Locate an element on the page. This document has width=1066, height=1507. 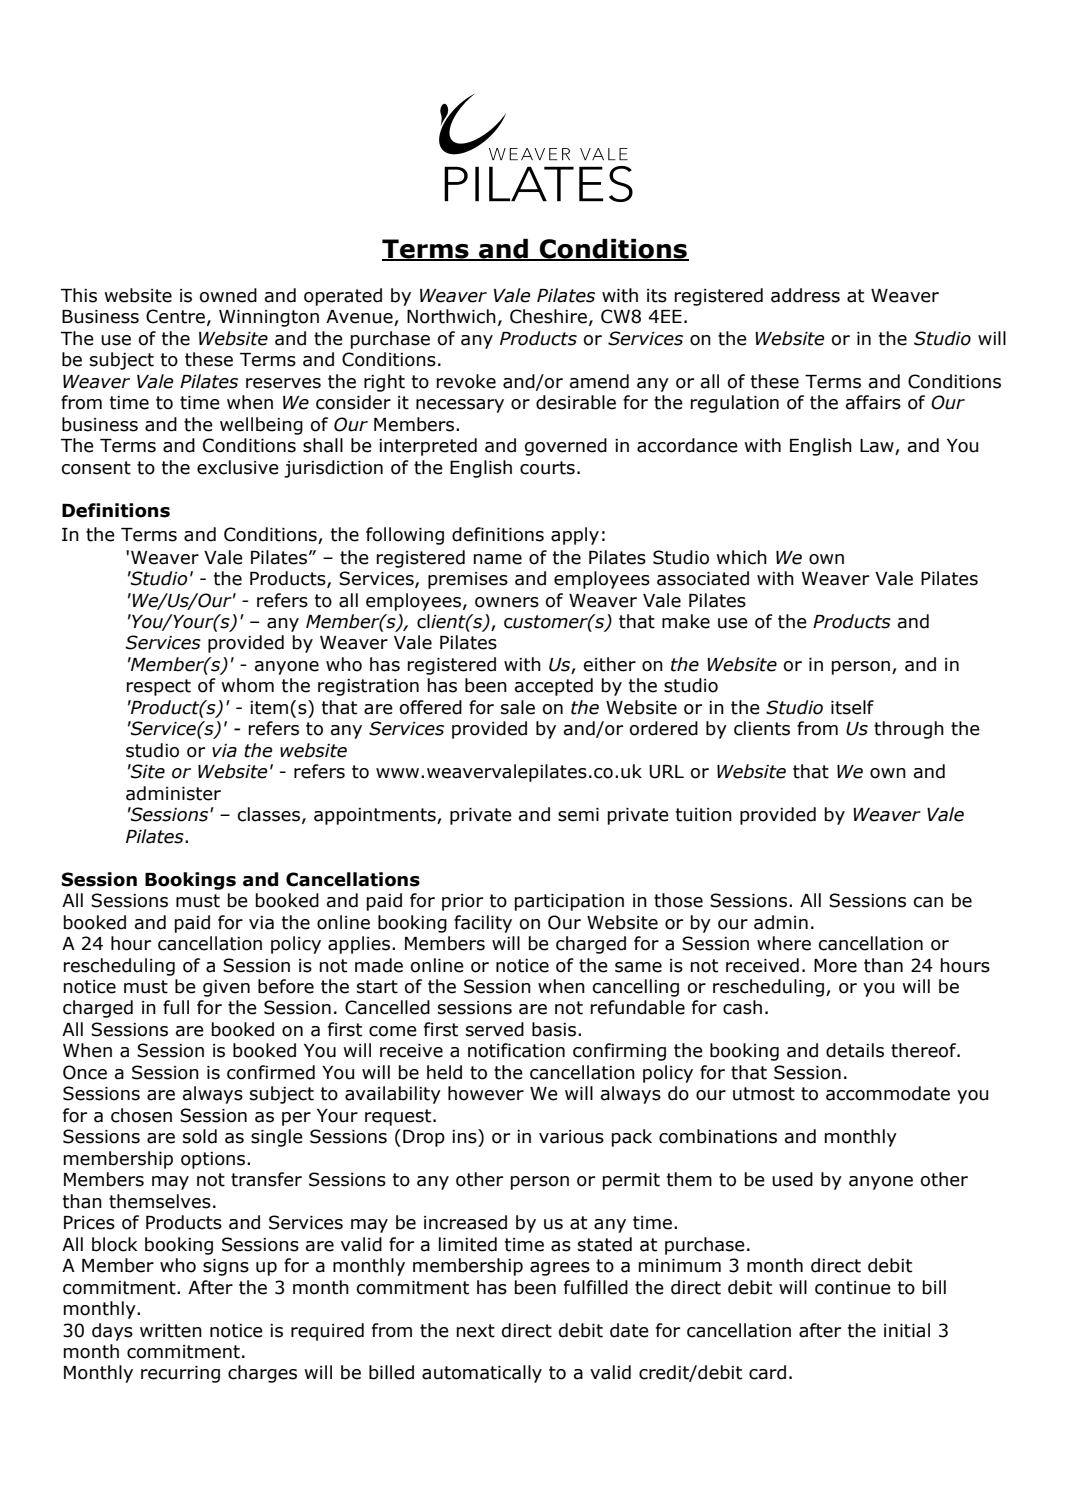
written is located at coordinates (171, 1331).
